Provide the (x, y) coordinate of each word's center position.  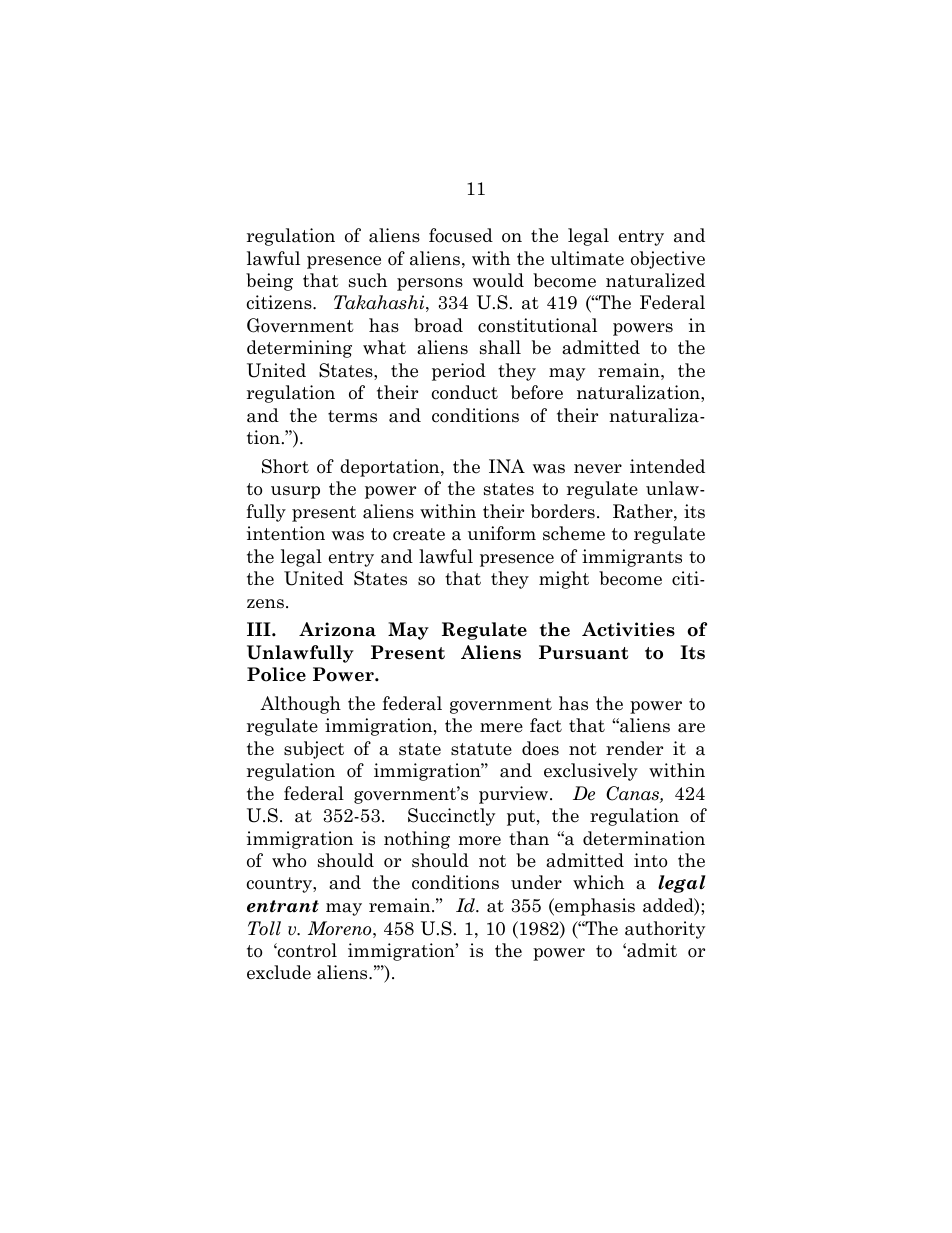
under (536, 882)
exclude (279, 972)
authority (665, 930)
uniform (502, 533)
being (269, 282)
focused (461, 235)
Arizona (337, 629)
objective (668, 260)
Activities (628, 629)
